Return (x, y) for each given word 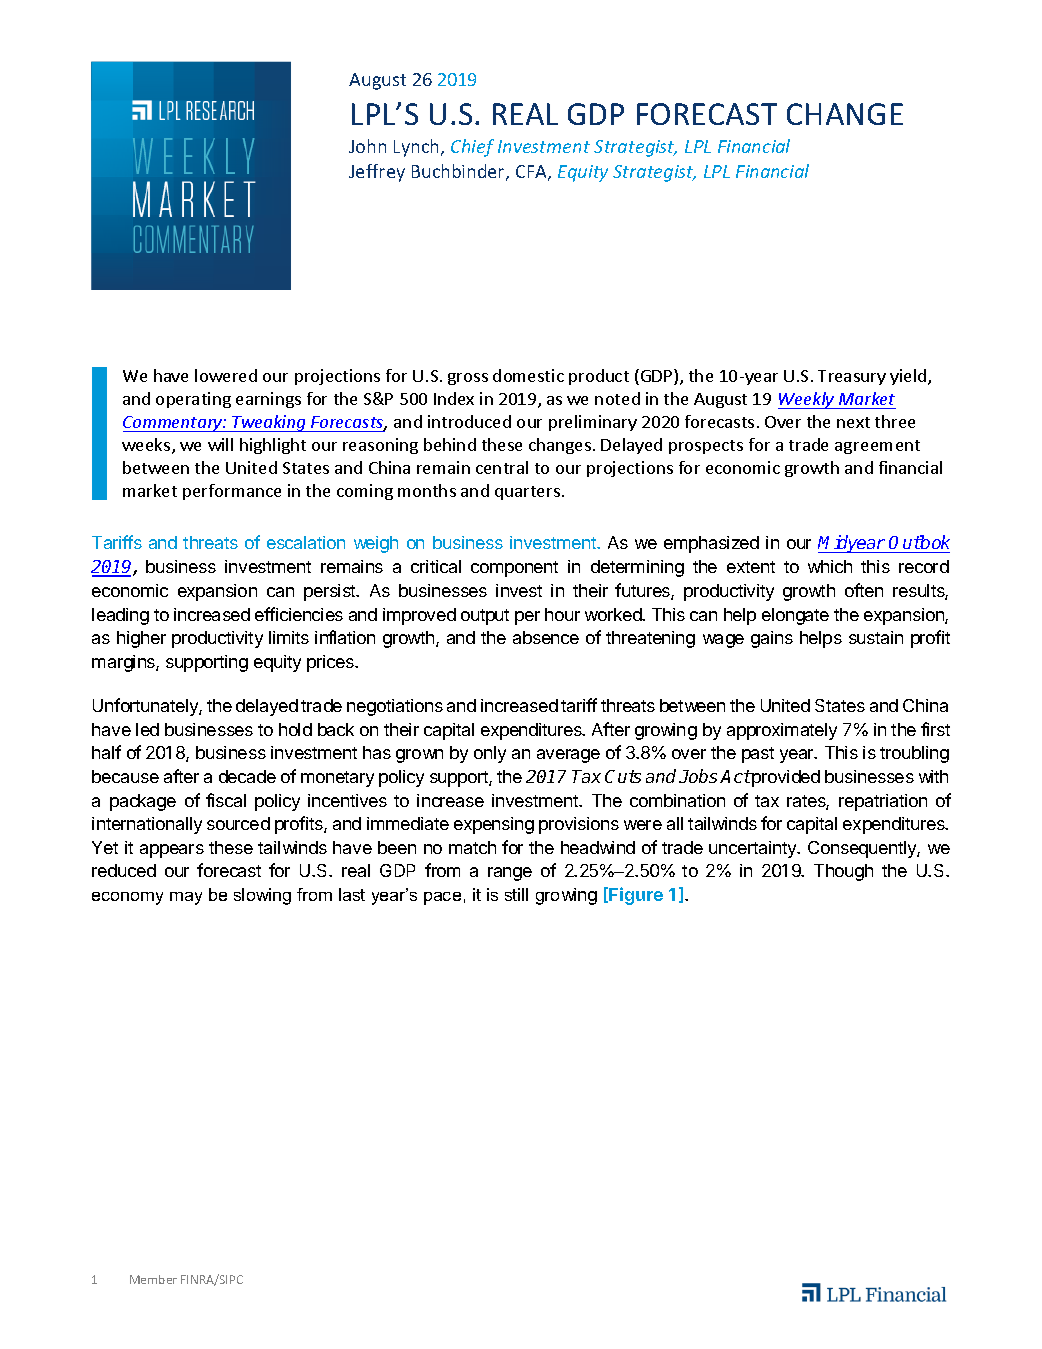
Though (843, 872)
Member (153, 1279)
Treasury (852, 377)
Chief (472, 148)
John (367, 146)
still (516, 894)
